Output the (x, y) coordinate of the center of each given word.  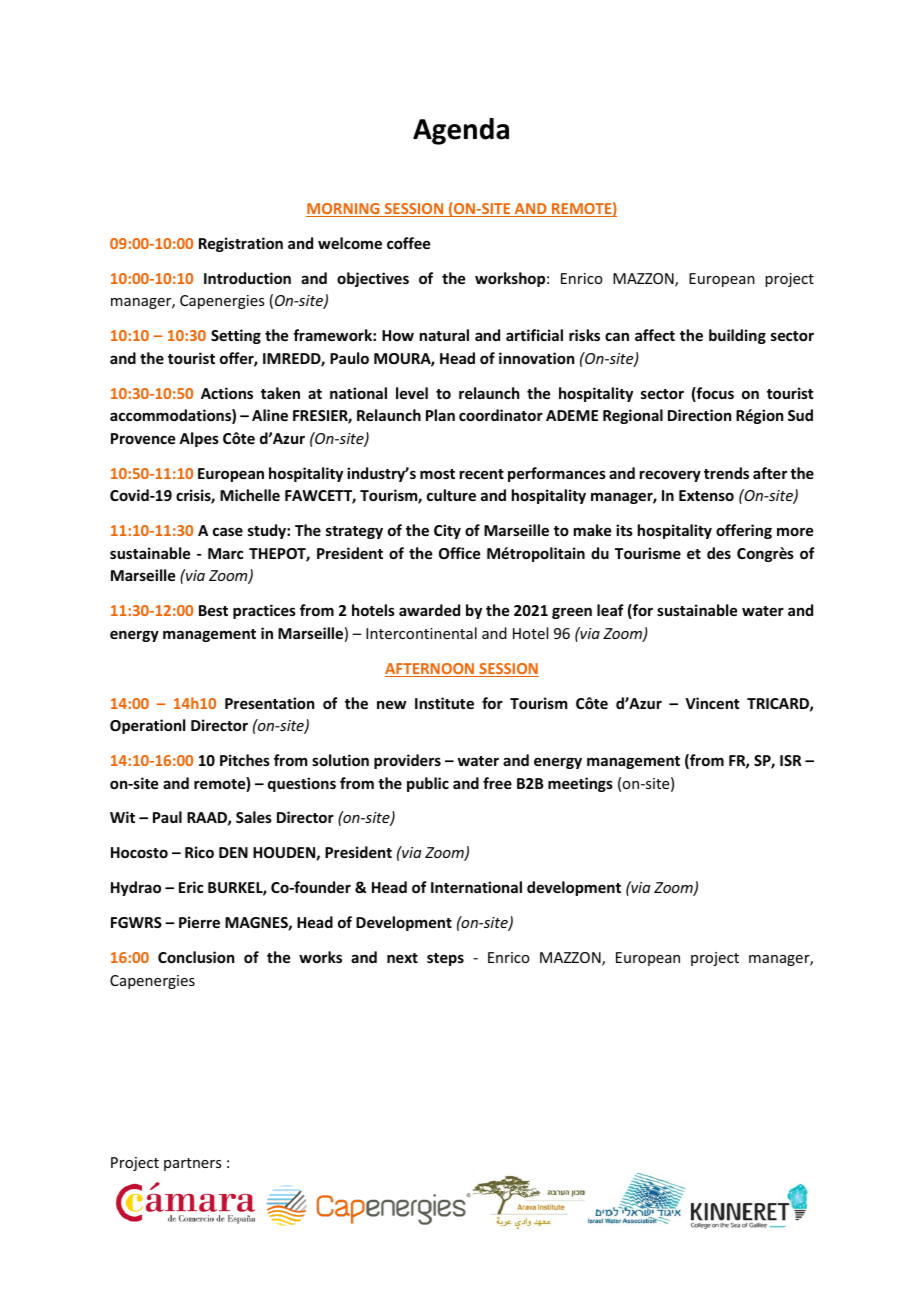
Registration (241, 244)
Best (213, 610)
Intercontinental (421, 633)
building (737, 336)
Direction (699, 415)
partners (192, 1164)
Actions (227, 393)
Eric (191, 887)
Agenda (461, 131)
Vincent (712, 703)
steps (445, 959)
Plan (440, 415)
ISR (790, 760)
